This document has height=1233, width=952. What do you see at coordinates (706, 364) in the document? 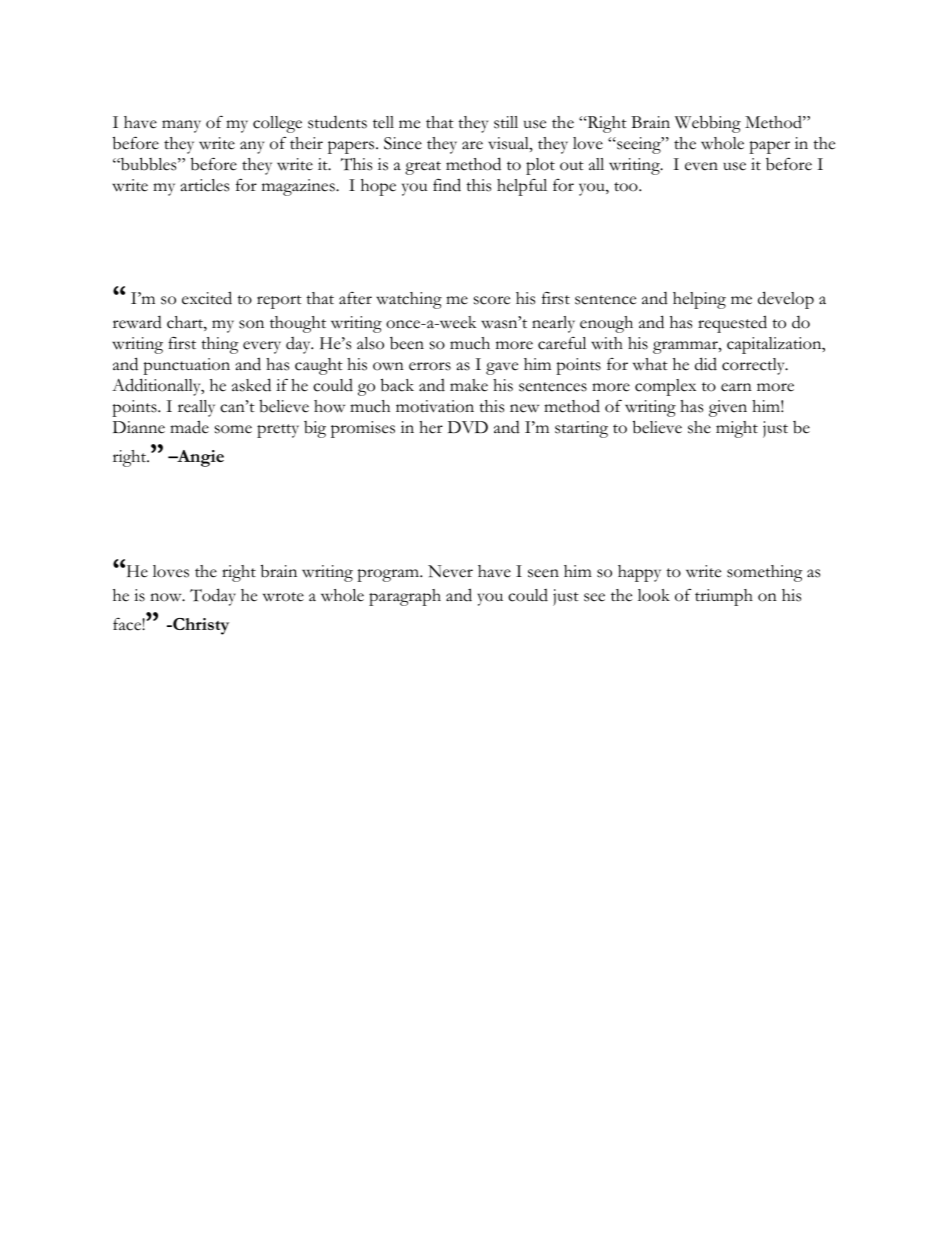
I see `did` at bounding box center [706, 364].
